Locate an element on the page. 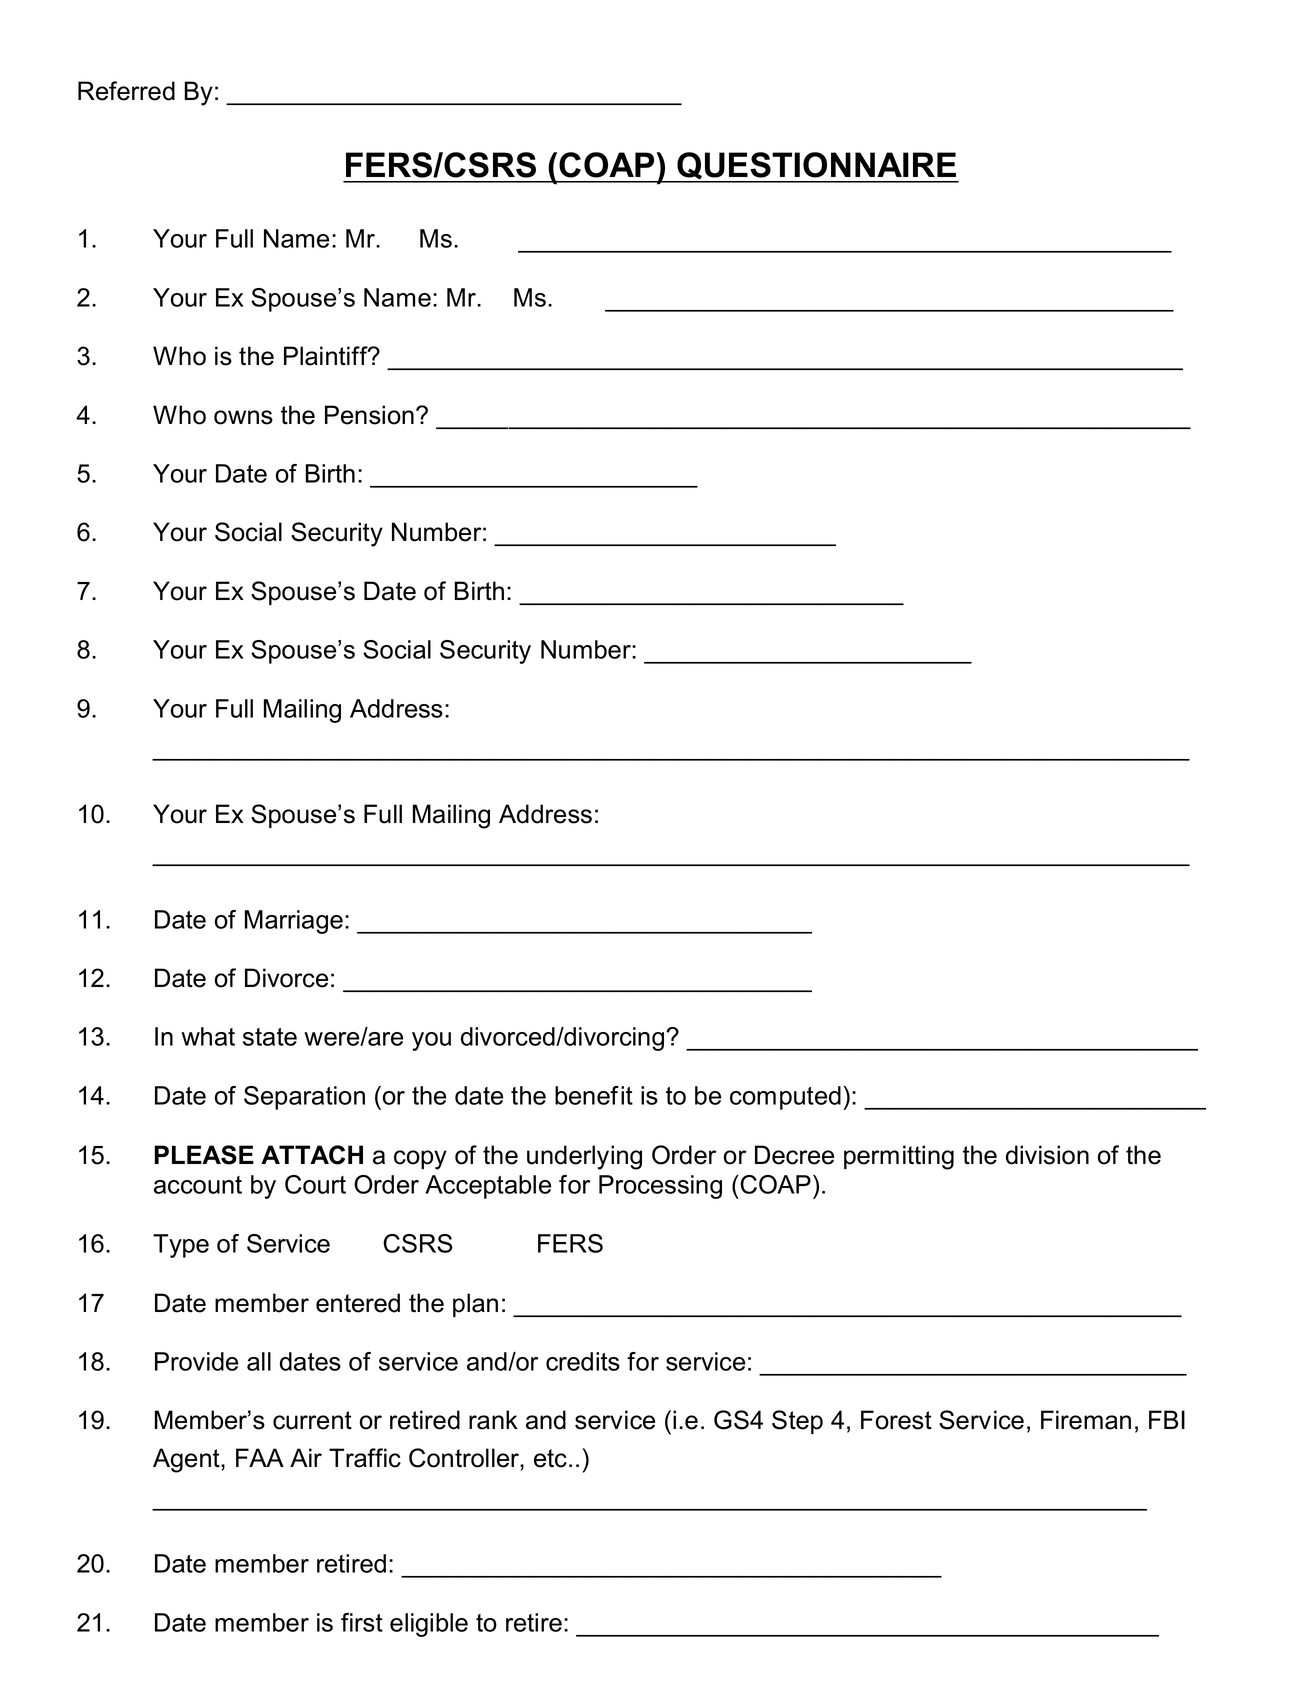  Pension is located at coordinates (369, 415).
